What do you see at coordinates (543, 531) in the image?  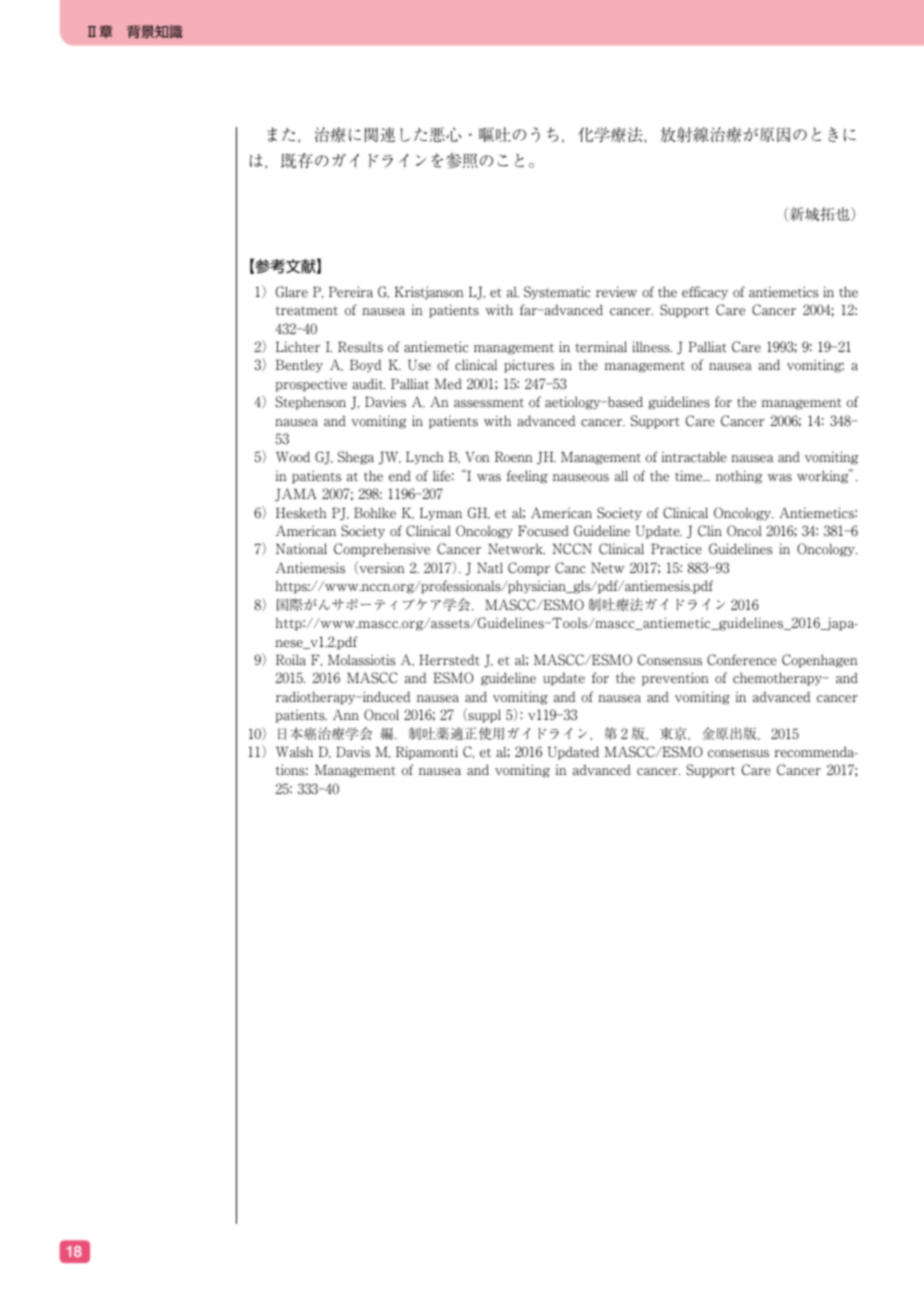 I see `Focused` at bounding box center [543, 531].
